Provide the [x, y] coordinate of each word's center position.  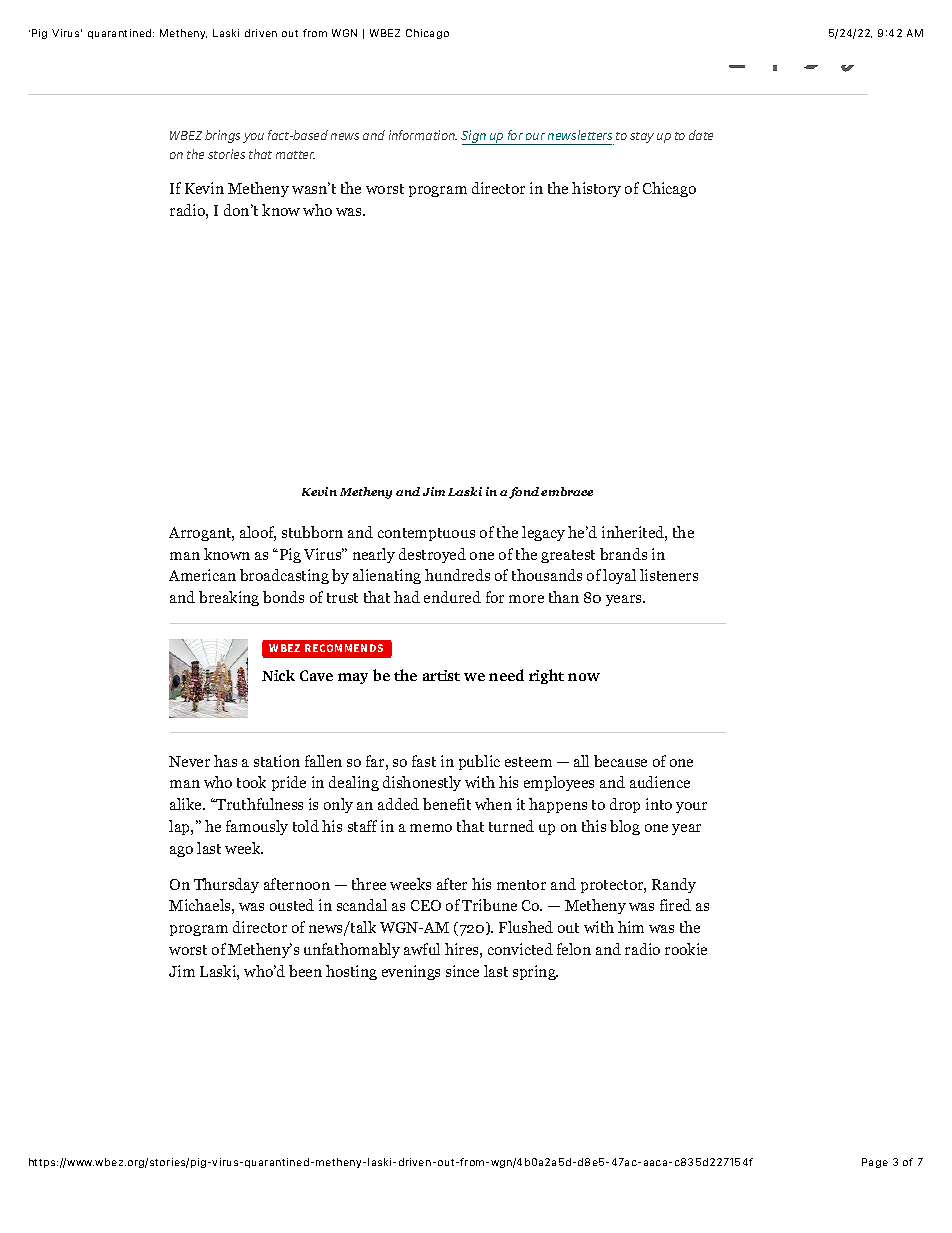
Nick [278, 675]
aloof [258, 533]
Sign [475, 137]
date [701, 135]
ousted [292, 905]
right [546, 676]
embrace [567, 491]
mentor [521, 885]
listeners [669, 575]
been [305, 971]
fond [524, 493]
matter [295, 155]
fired [675, 905]
